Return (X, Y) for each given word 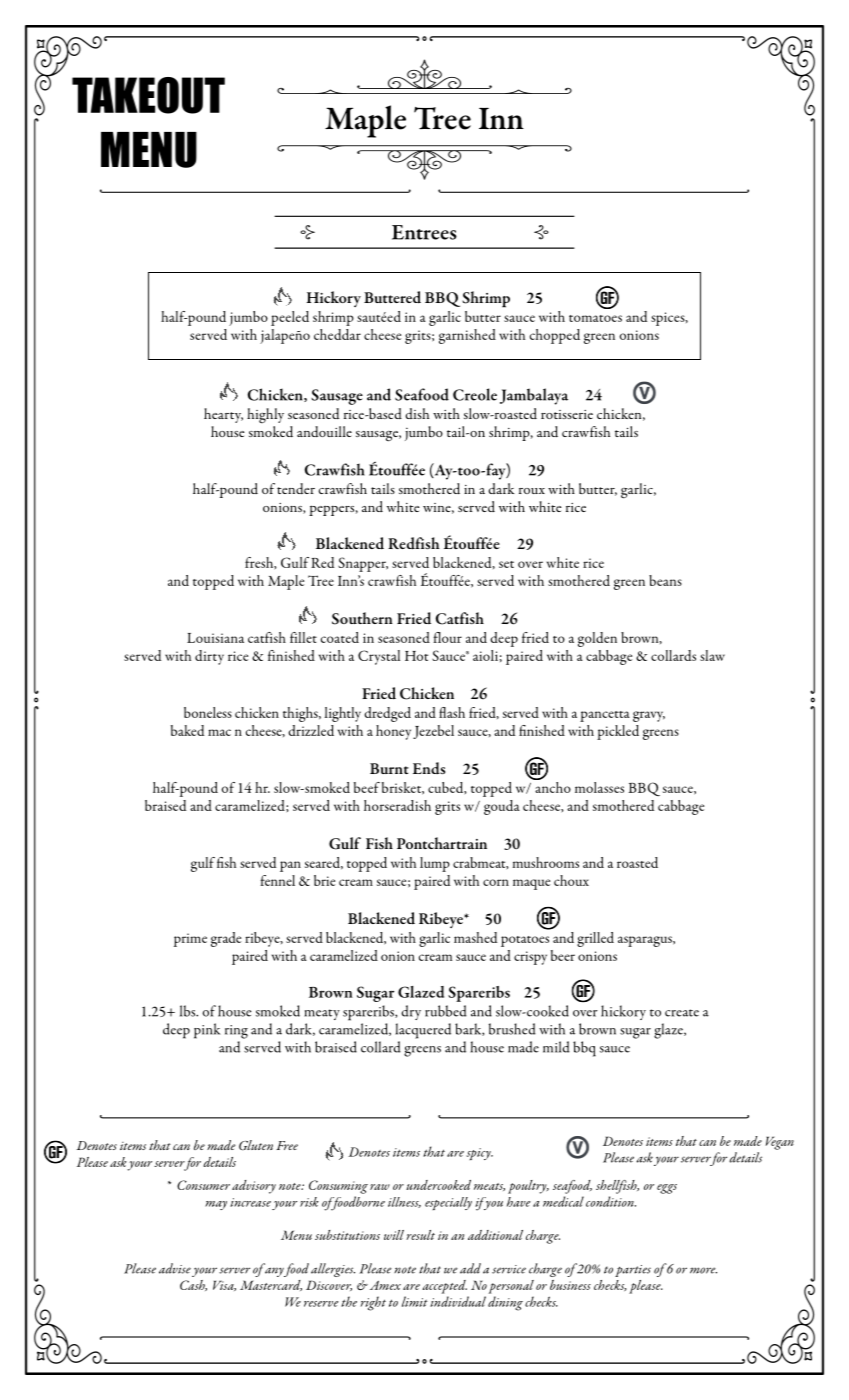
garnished (467, 336)
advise (175, 1268)
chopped (555, 336)
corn (496, 882)
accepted (444, 1287)
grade (226, 939)
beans (665, 580)
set (506, 564)
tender (296, 488)
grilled (595, 939)
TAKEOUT (148, 95)
